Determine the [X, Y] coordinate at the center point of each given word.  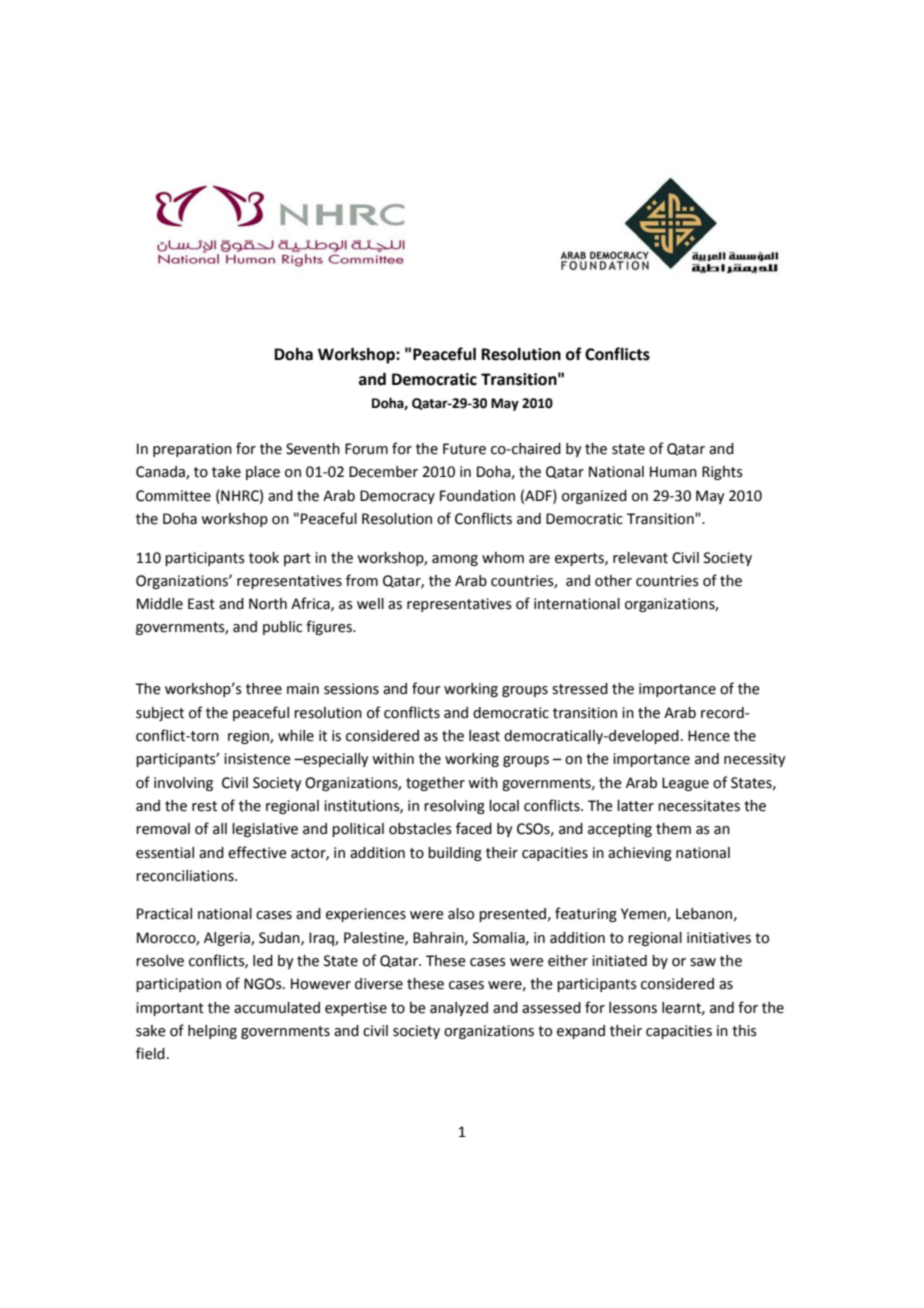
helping [212, 1032]
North [268, 604]
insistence [257, 759]
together [435, 784]
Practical [164, 914]
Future [464, 449]
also [461, 914]
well [370, 604]
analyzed [459, 1009]
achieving [640, 854]
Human [673, 472]
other [613, 581]
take [226, 472]
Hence [709, 736]
